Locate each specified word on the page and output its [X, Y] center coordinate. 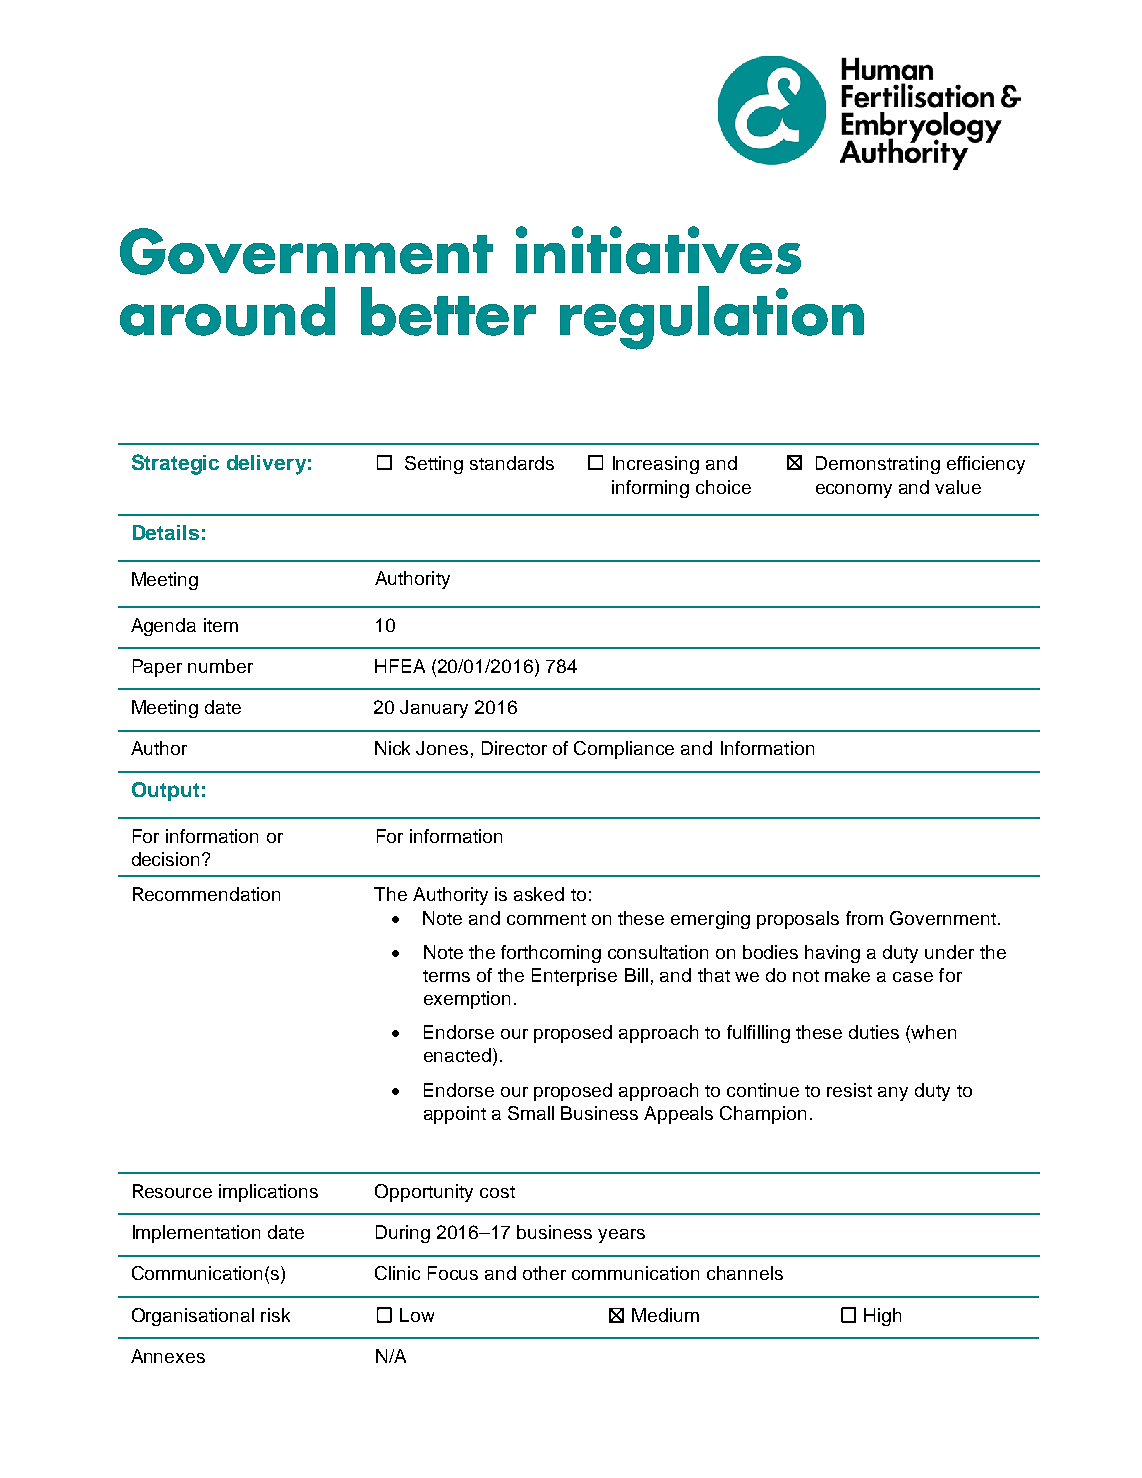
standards [512, 463]
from [864, 918]
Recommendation [206, 894]
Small [531, 1113]
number [220, 666]
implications [268, 1193]
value [958, 487]
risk [275, 1315]
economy [854, 491]
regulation [712, 318]
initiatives [658, 250]
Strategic [175, 464]
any [893, 1094]
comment [546, 919]
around [227, 311]
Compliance [624, 750]
